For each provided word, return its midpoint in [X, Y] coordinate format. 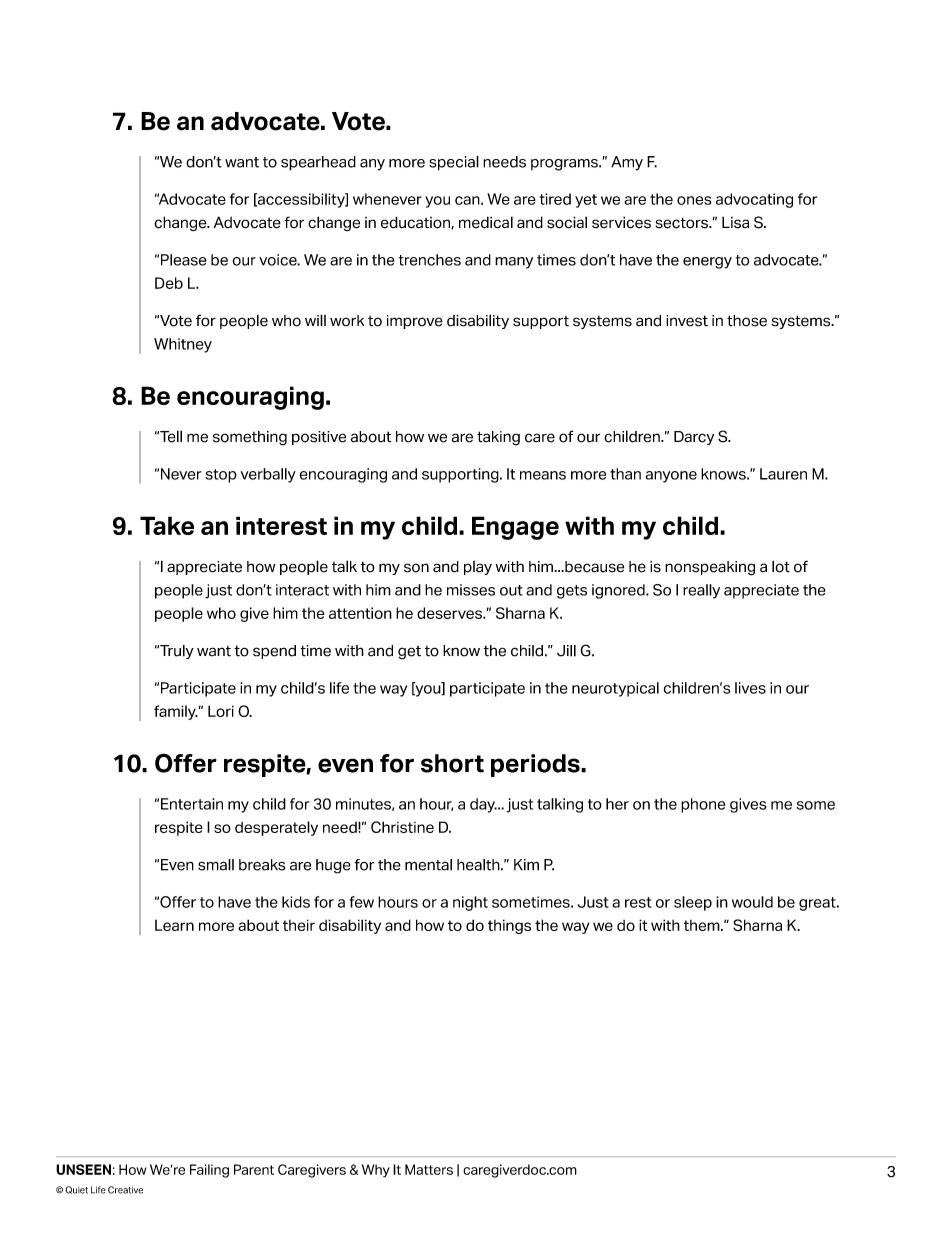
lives [750, 688]
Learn [174, 925]
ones [694, 200]
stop [221, 476]
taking [498, 438]
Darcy [694, 438]
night [470, 903]
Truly [176, 652]
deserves [450, 613]
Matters [429, 1169]
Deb [169, 283]
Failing [209, 1171]
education [416, 222]
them [703, 925]
